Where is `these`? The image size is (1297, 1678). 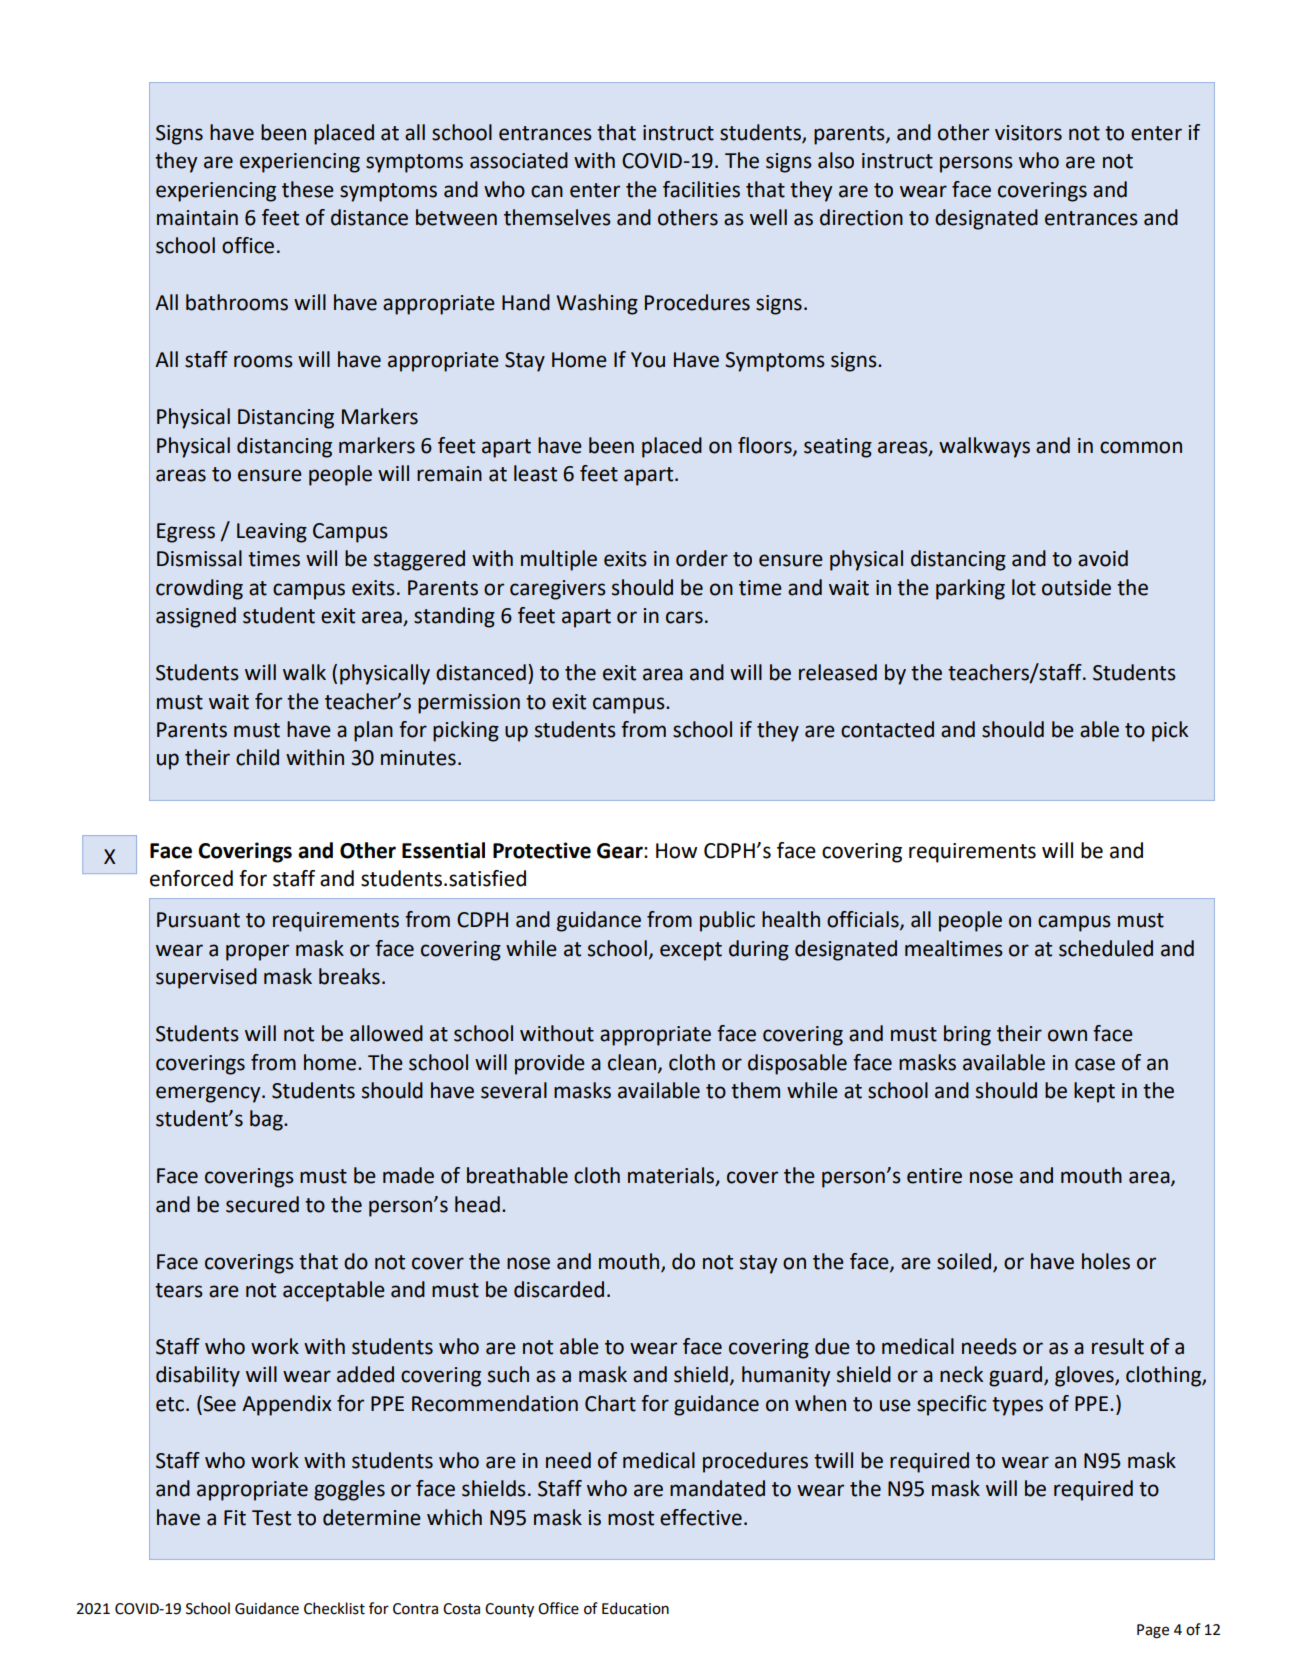
these is located at coordinates (308, 189).
